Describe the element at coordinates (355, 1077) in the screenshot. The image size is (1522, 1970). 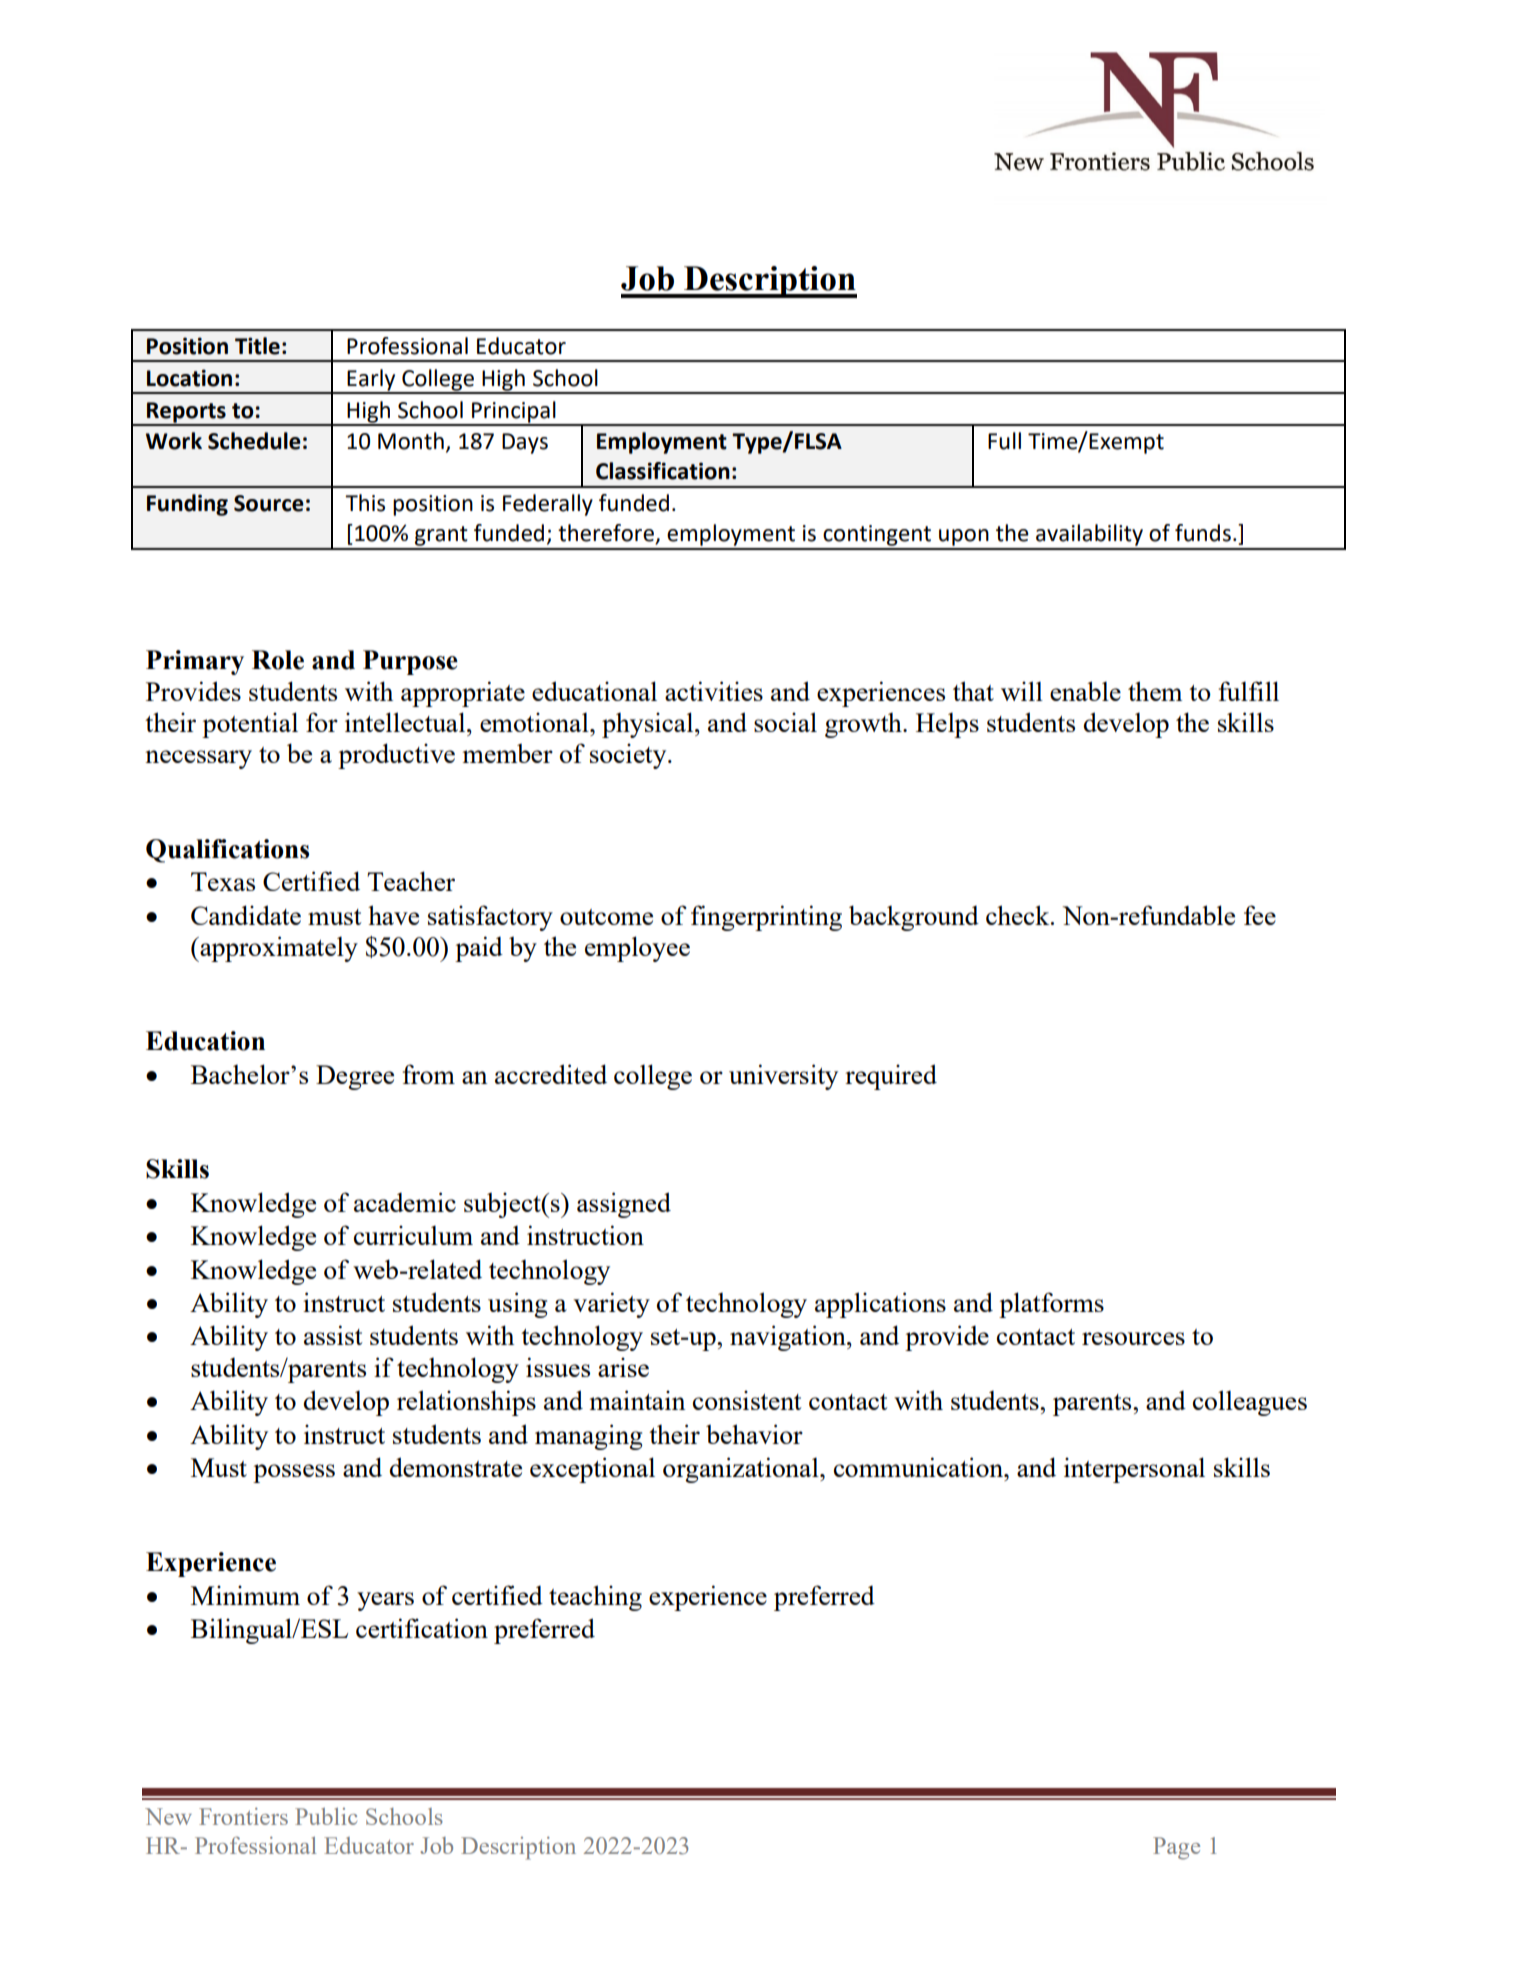
I see `Degree` at that location.
